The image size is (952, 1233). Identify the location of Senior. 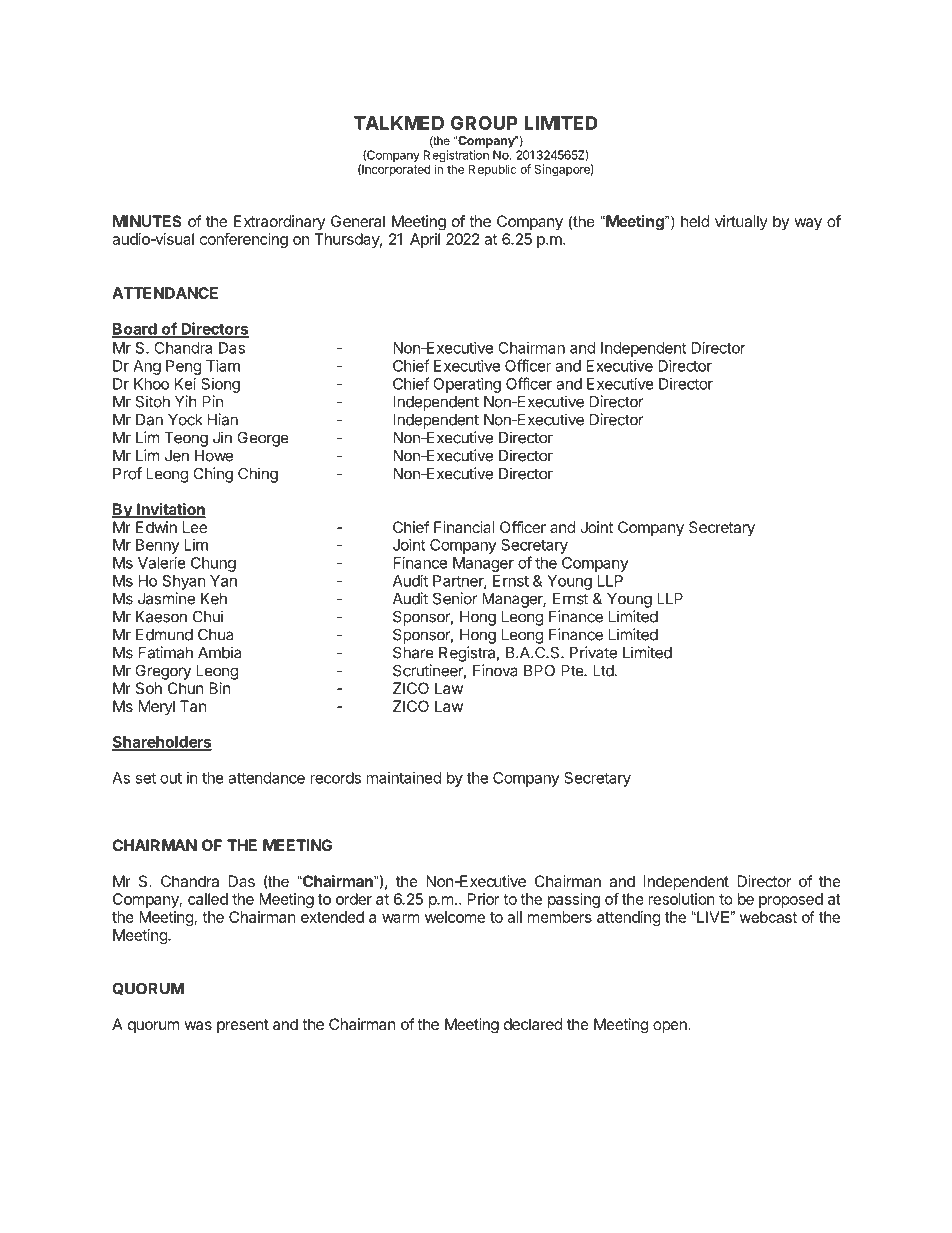
(455, 598).
